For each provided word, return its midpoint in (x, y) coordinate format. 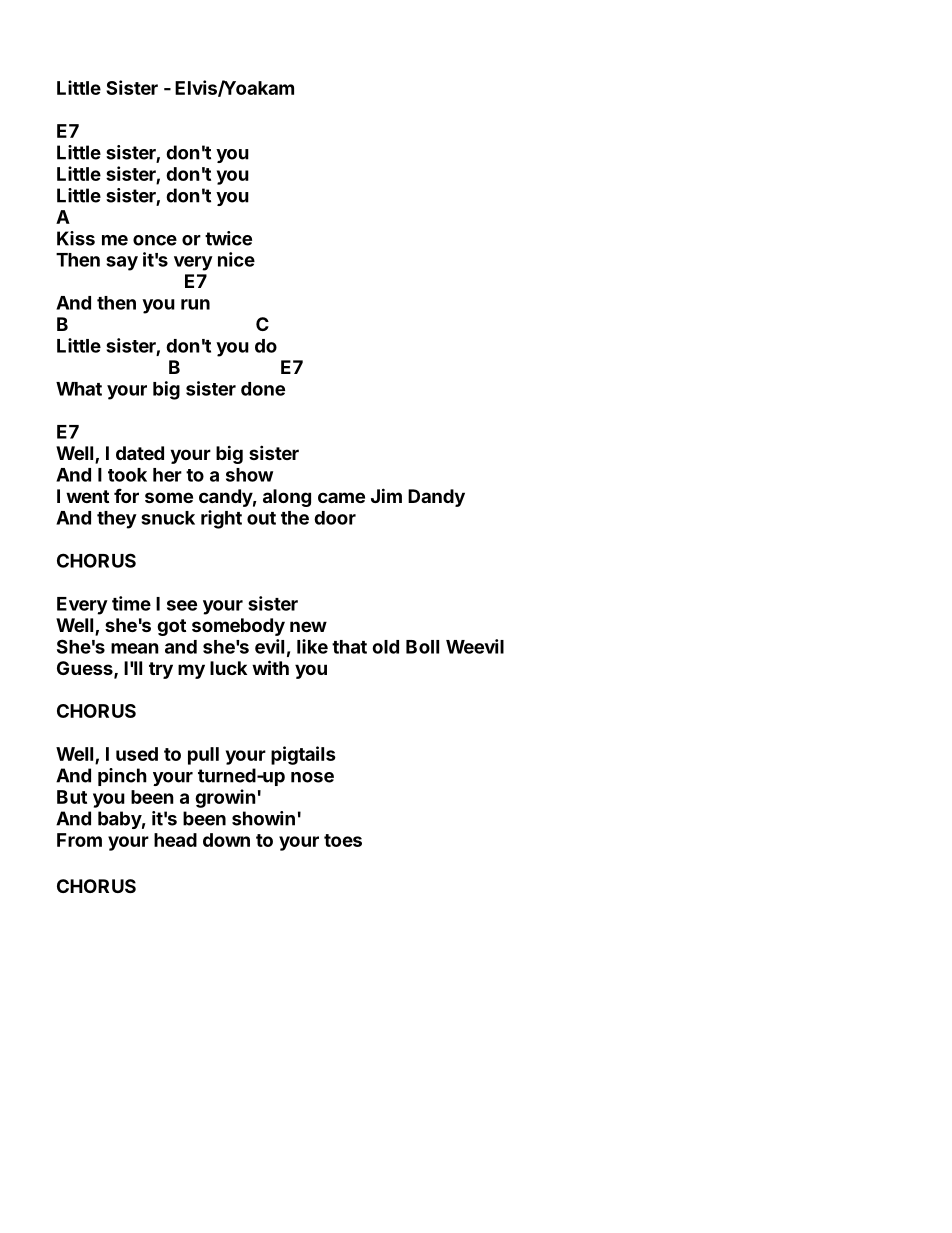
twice (228, 238)
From (79, 840)
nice (236, 259)
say (122, 263)
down (226, 840)
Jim (386, 495)
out (261, 518)
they (117, 520)
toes (343, 840)
